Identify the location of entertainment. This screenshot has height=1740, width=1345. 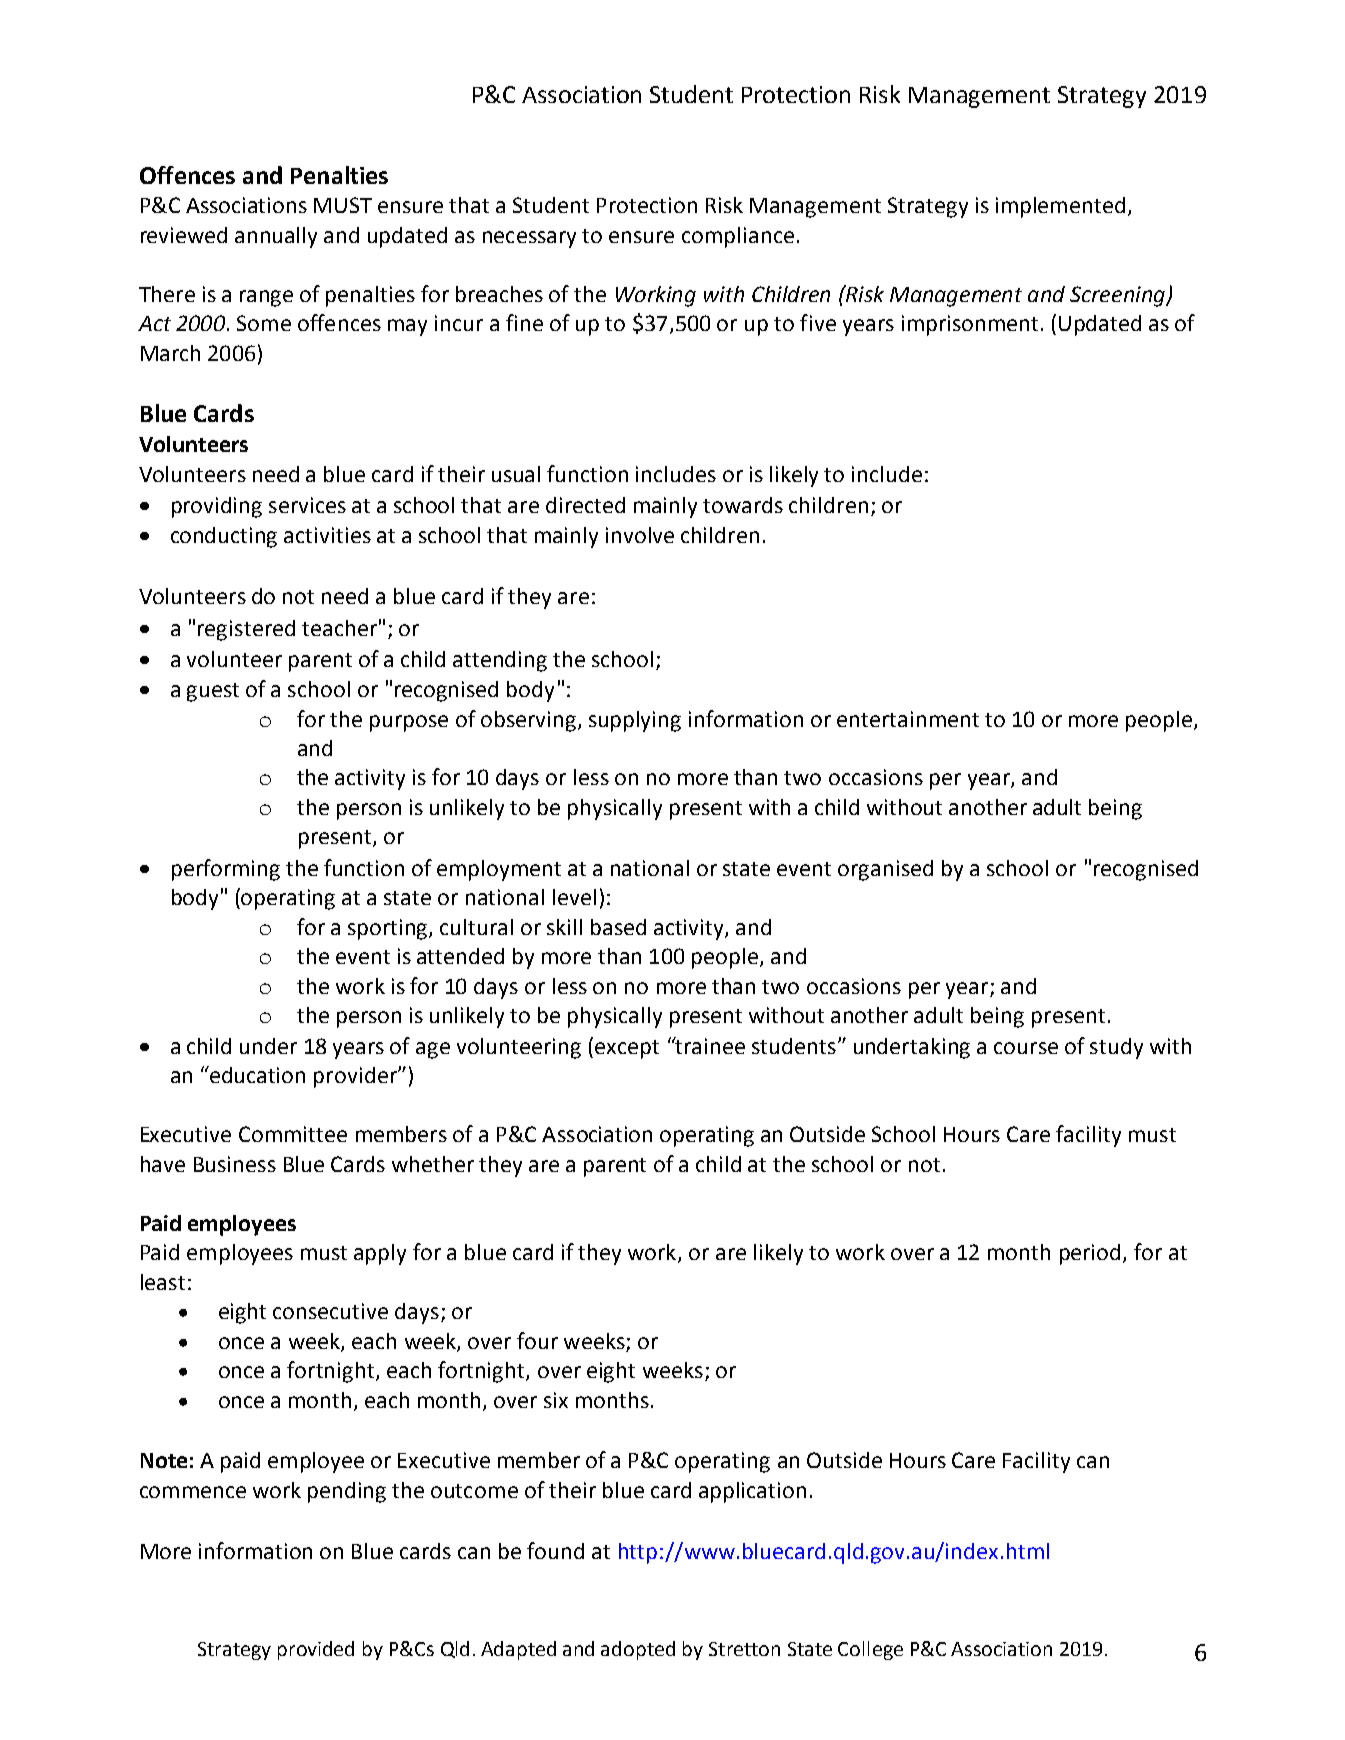
(908, 719).
